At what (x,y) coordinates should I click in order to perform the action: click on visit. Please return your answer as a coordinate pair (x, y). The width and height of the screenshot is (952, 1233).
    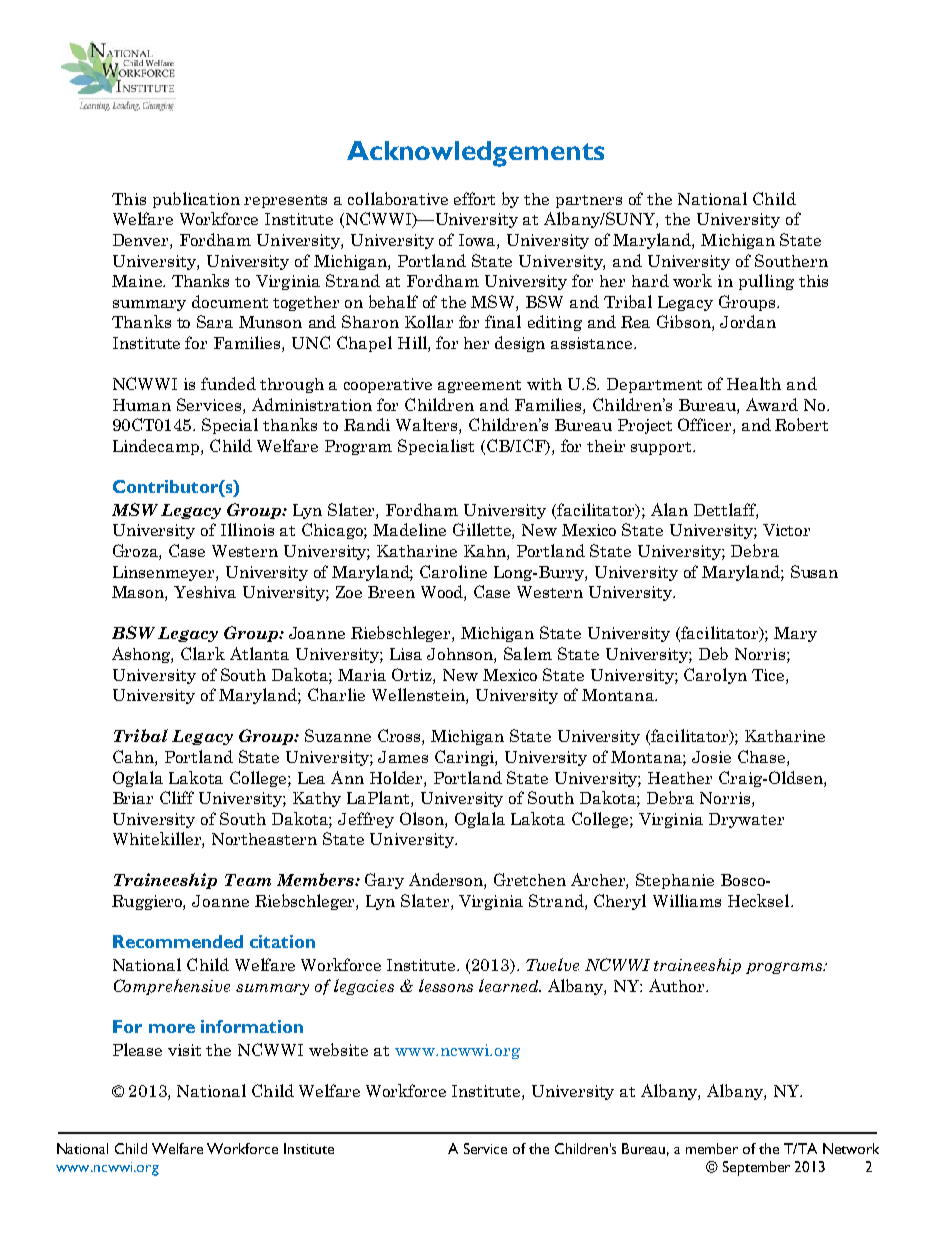
    Looking at the image, I should click on (184, 1050).
